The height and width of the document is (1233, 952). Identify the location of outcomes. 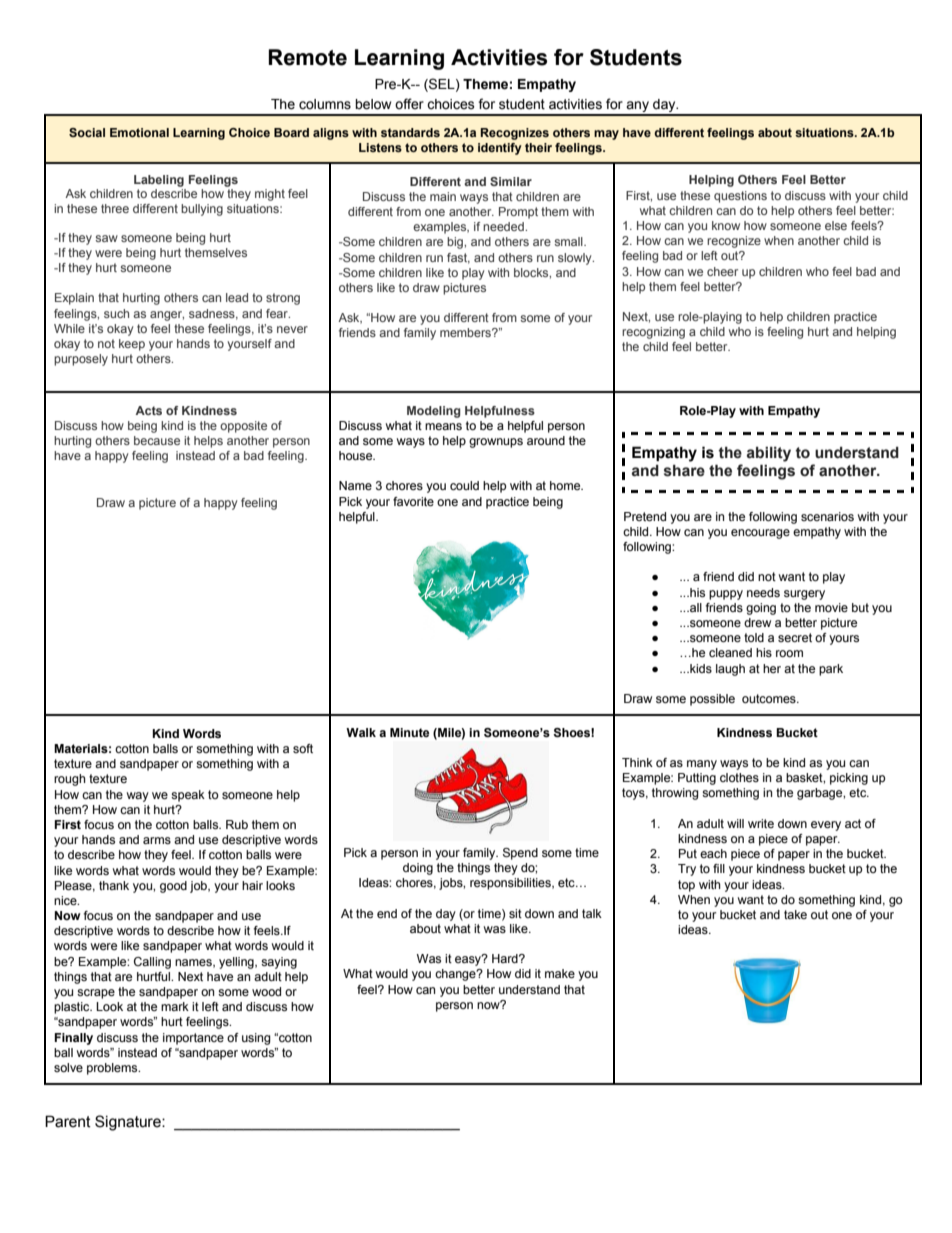
(770, 698).
